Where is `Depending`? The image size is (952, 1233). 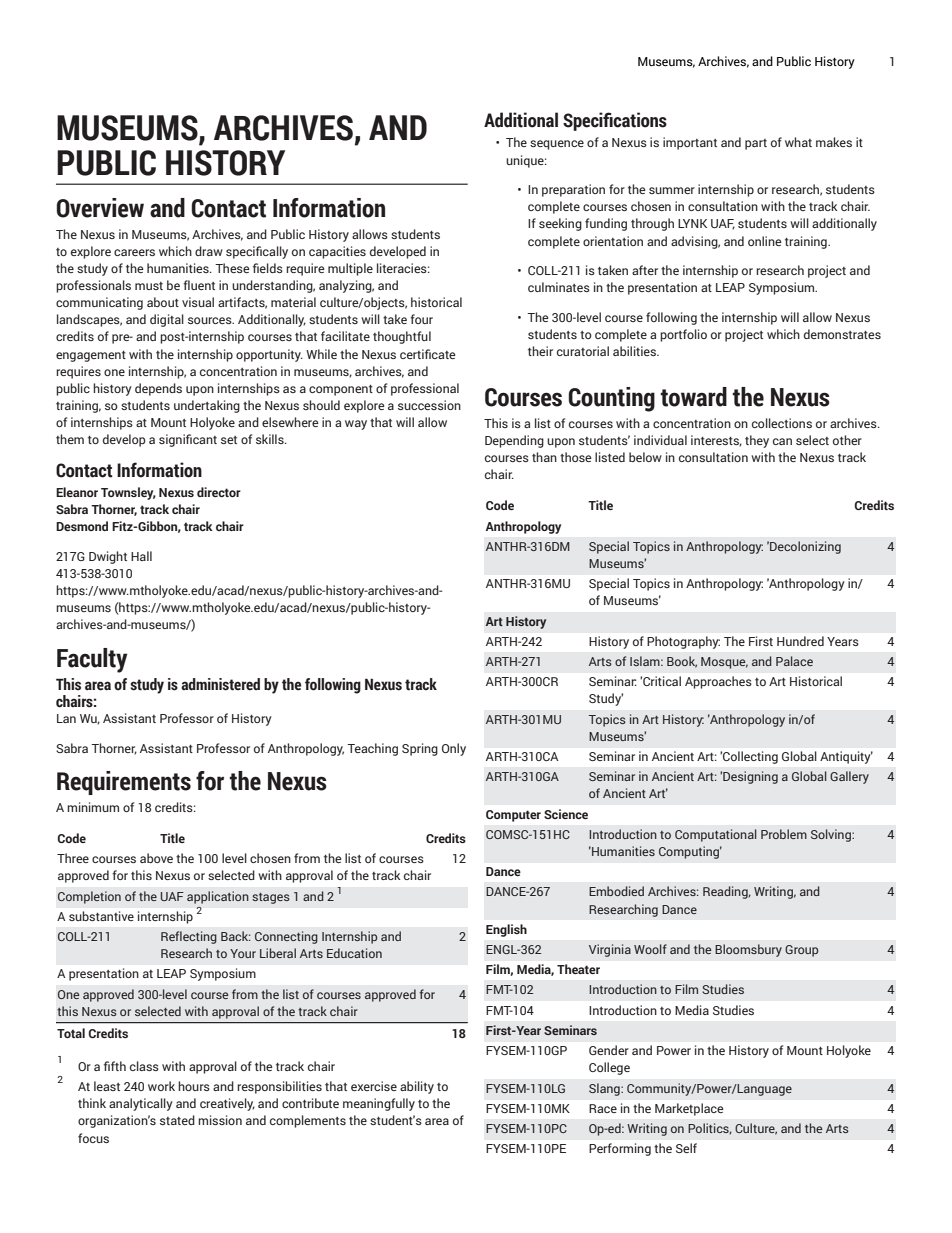
Depending is located at coordinates (514, 441).
